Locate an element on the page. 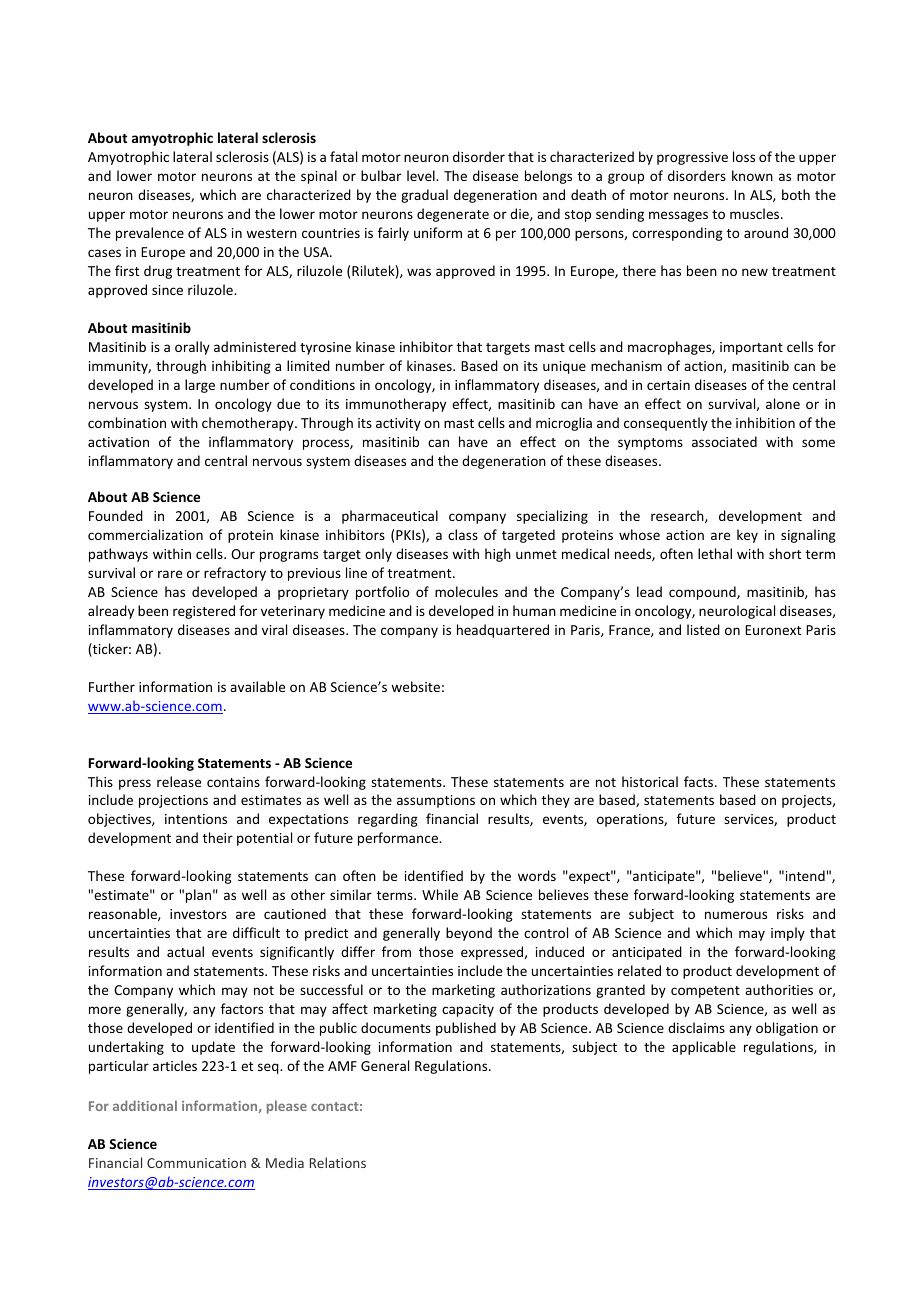  known is located at coordinates (752, 175).
